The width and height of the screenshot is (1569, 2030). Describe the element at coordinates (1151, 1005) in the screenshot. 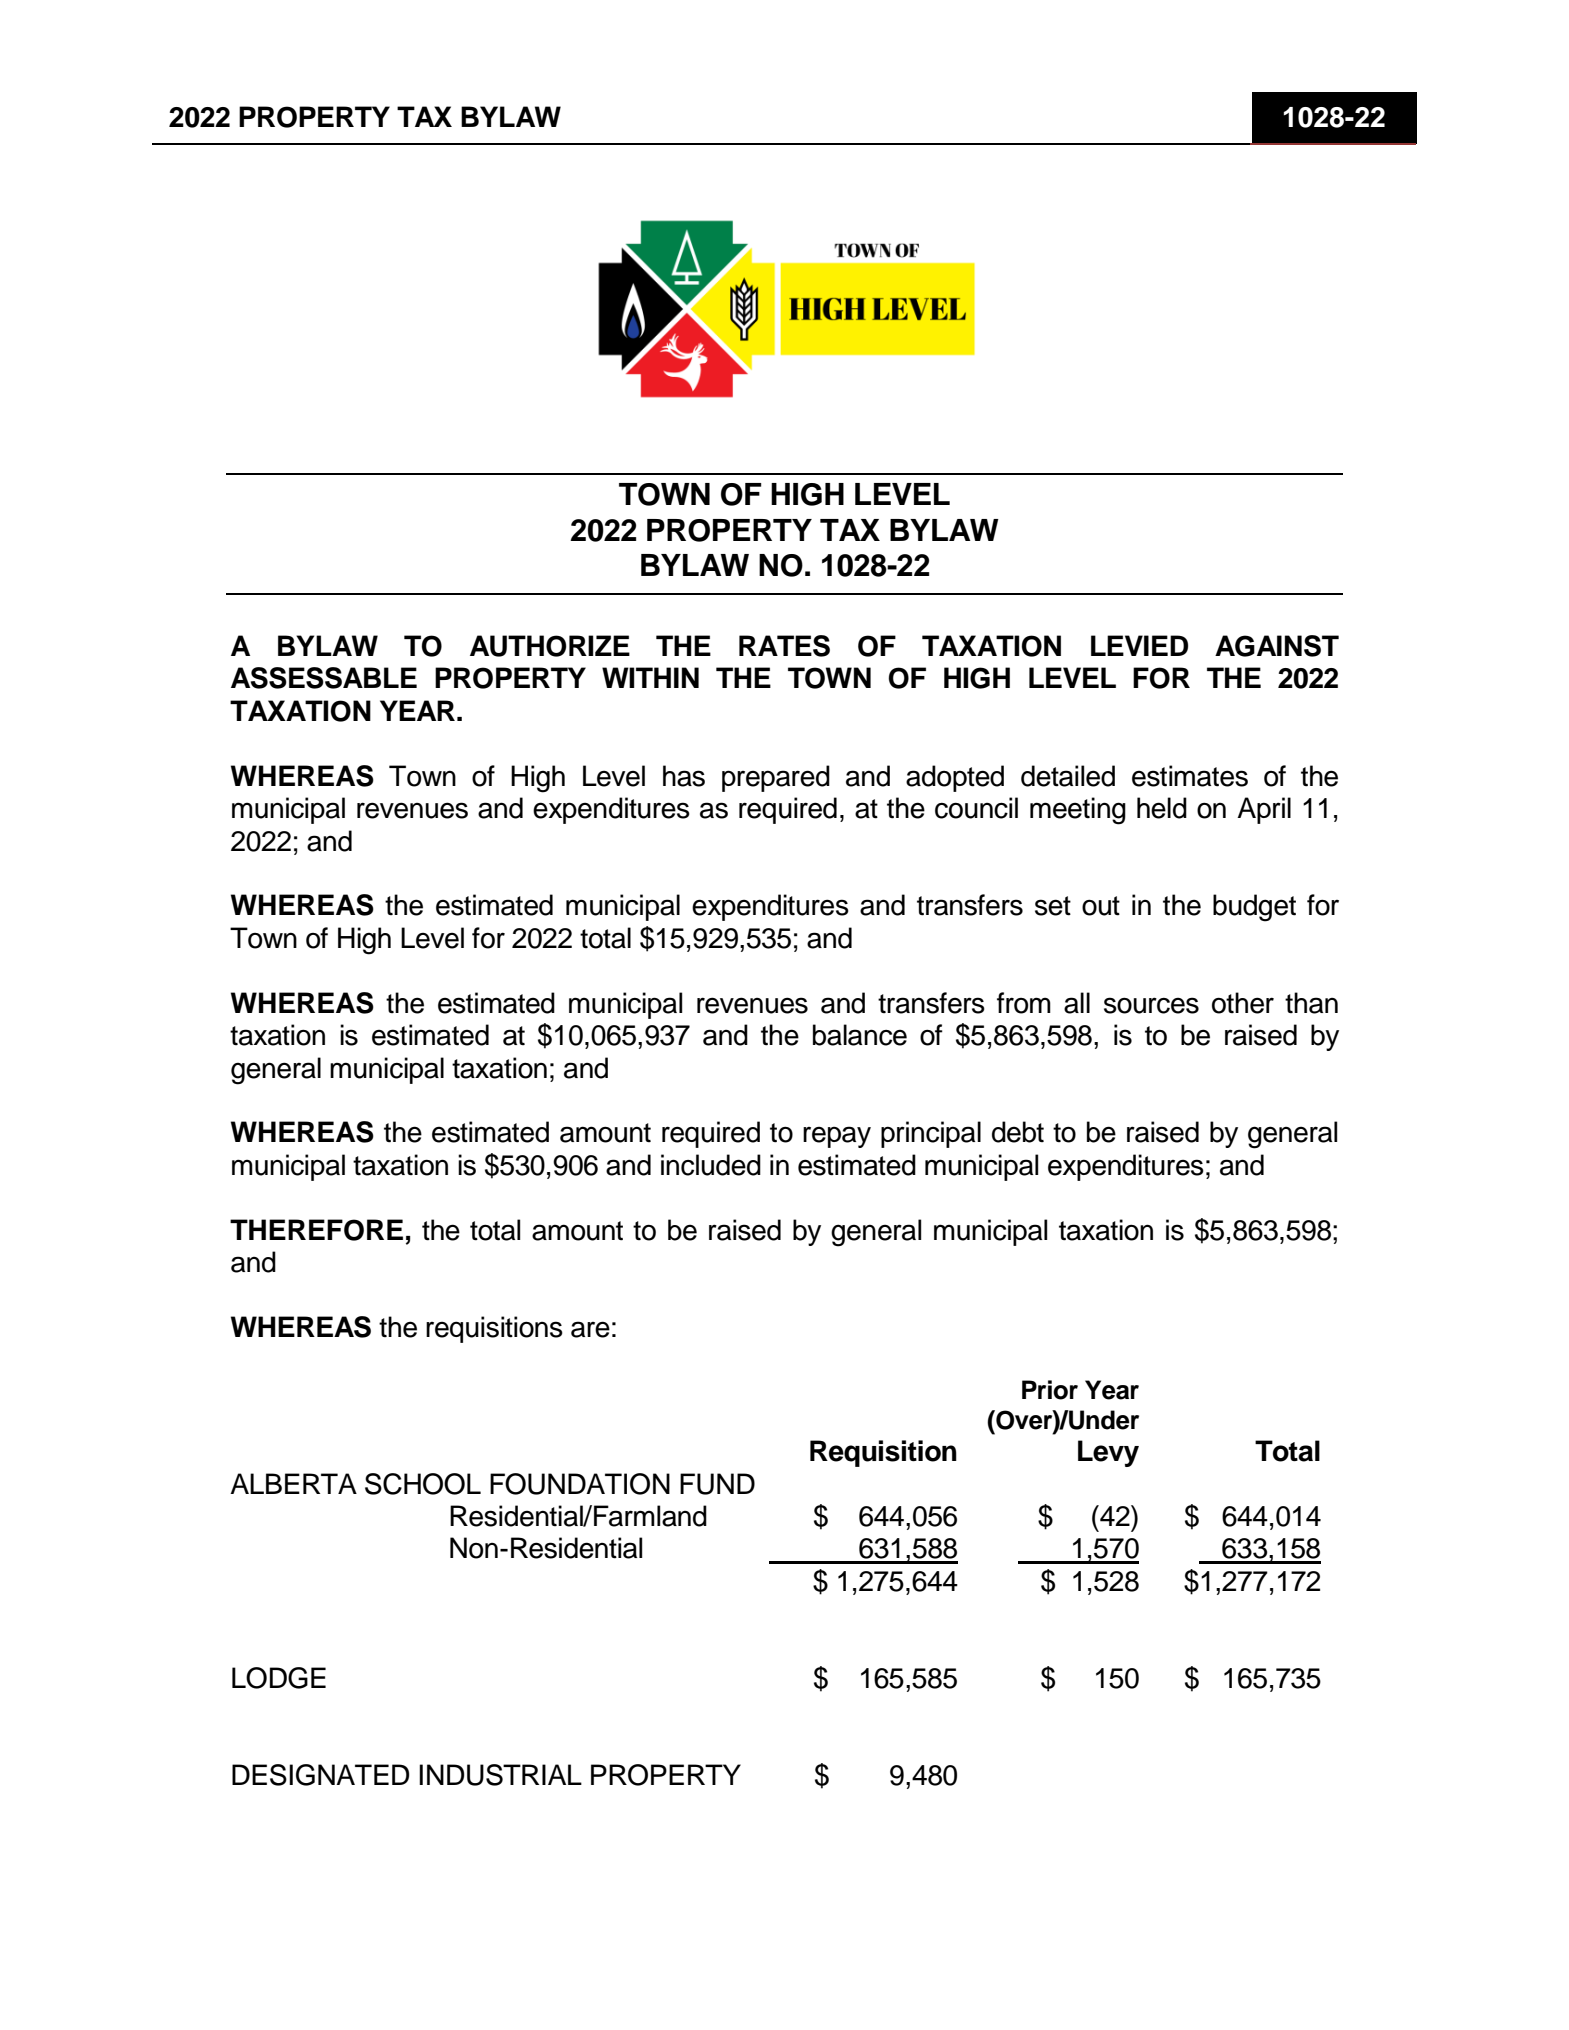

I see `sources` at that location.
